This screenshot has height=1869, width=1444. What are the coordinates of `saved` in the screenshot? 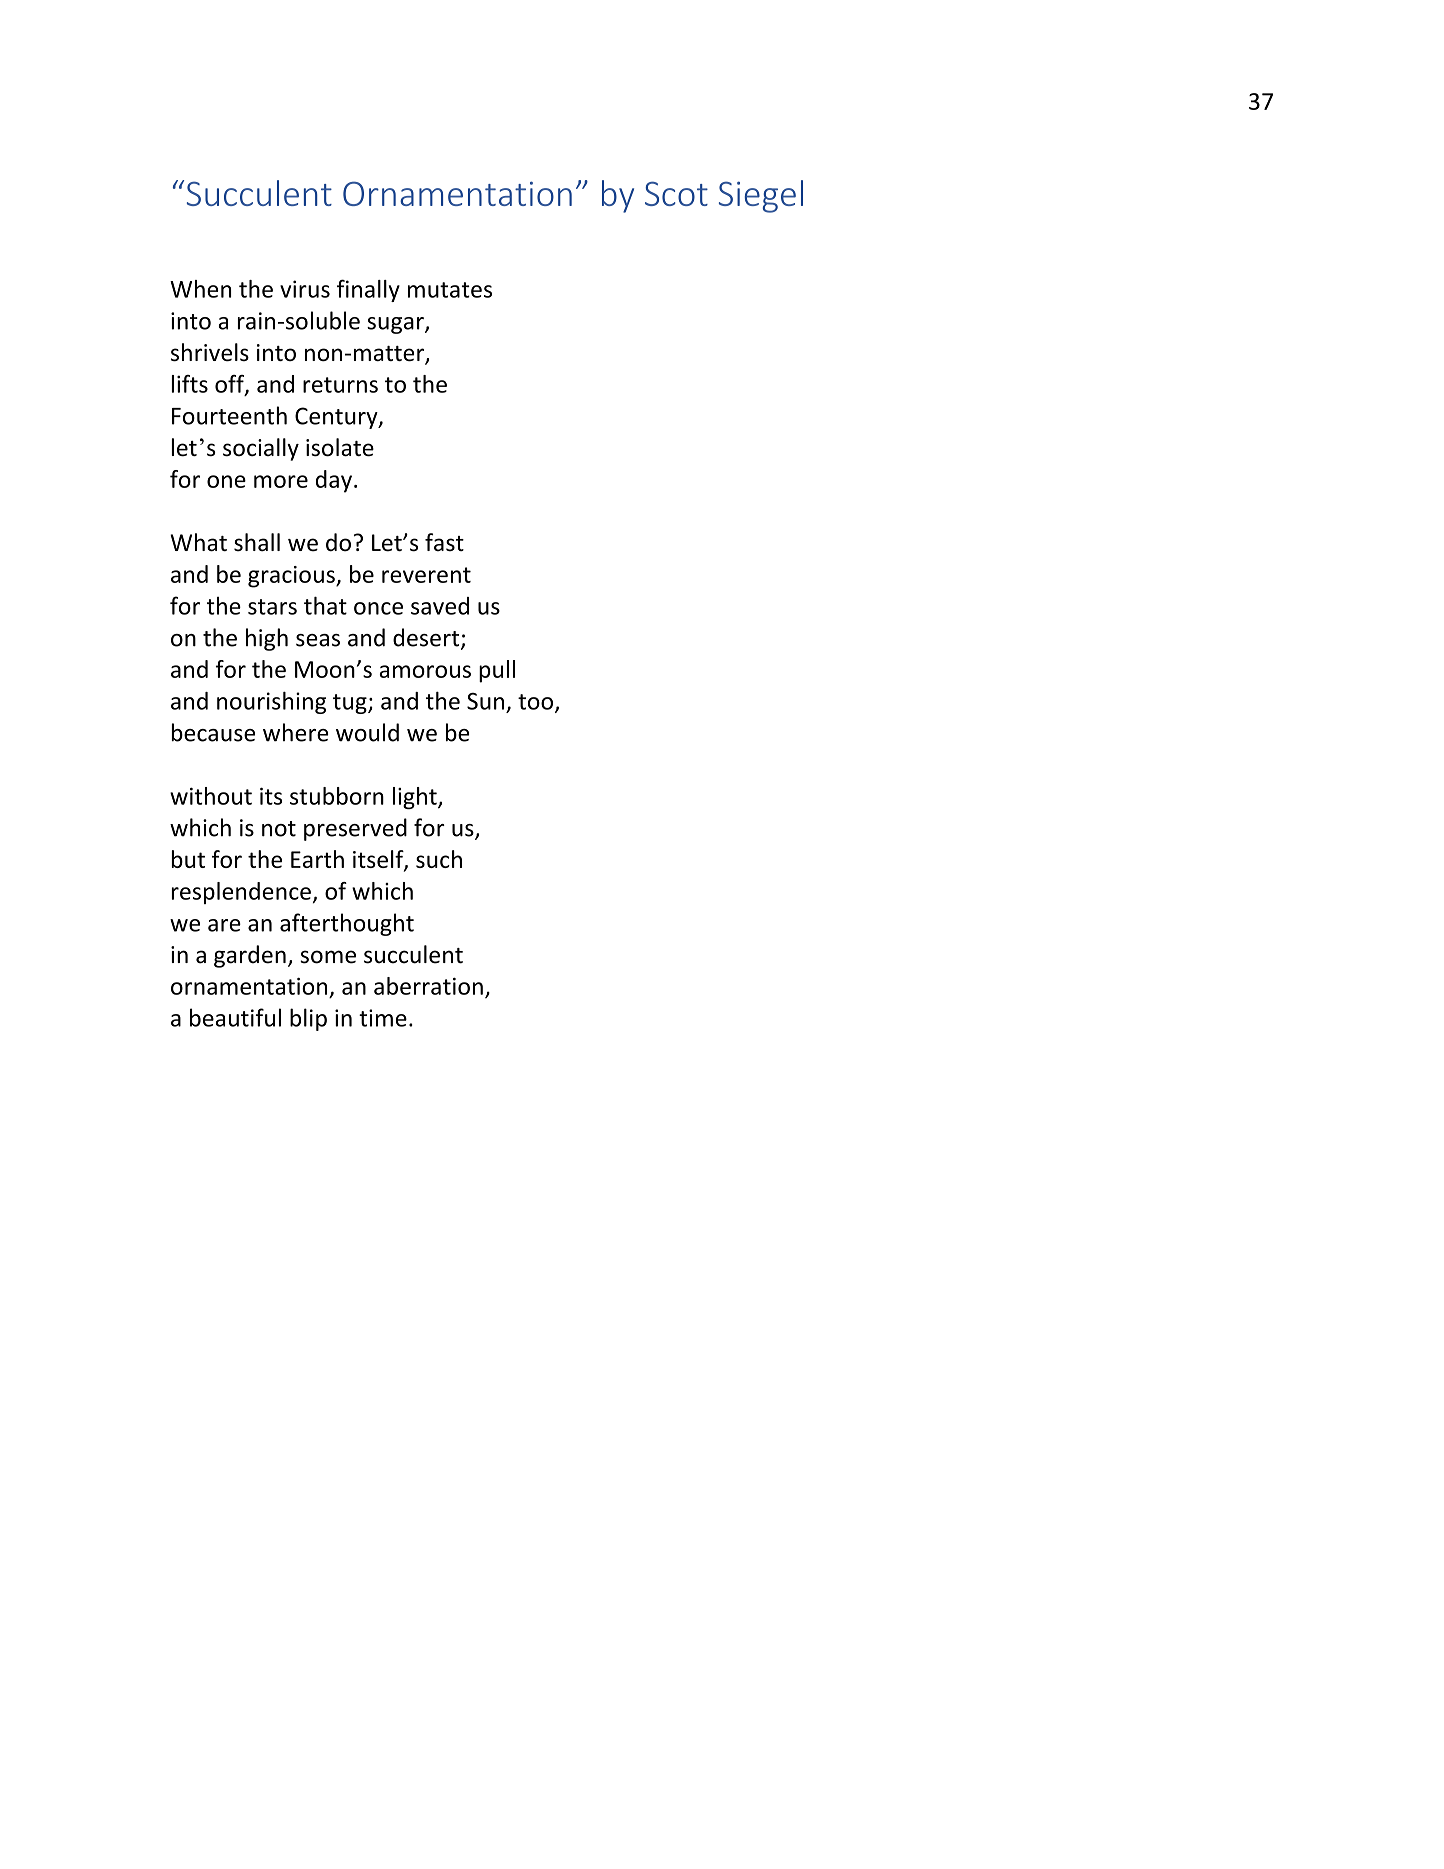 It's located at (440, 606).
